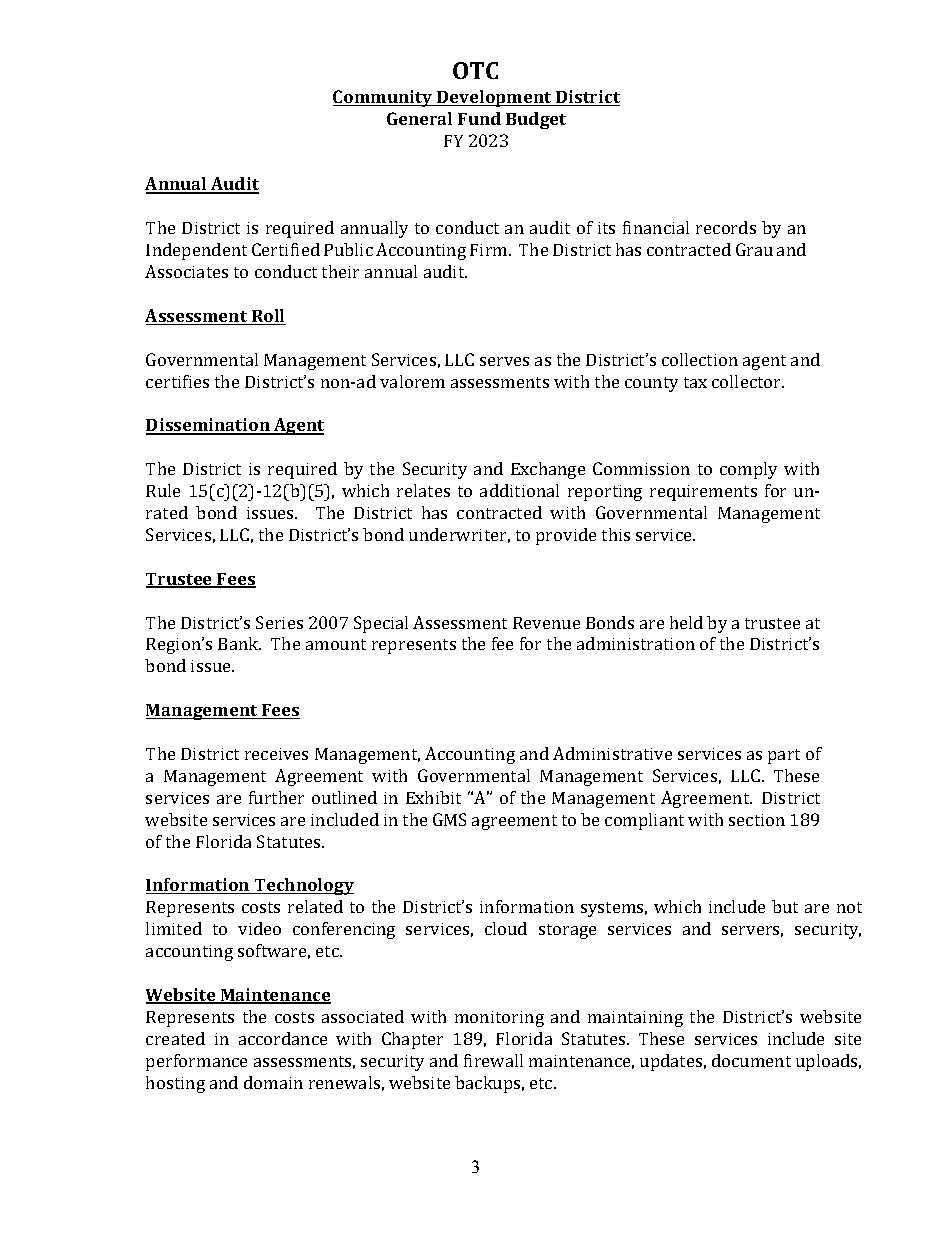  I want to click on firewall, so click(493, 1060).
